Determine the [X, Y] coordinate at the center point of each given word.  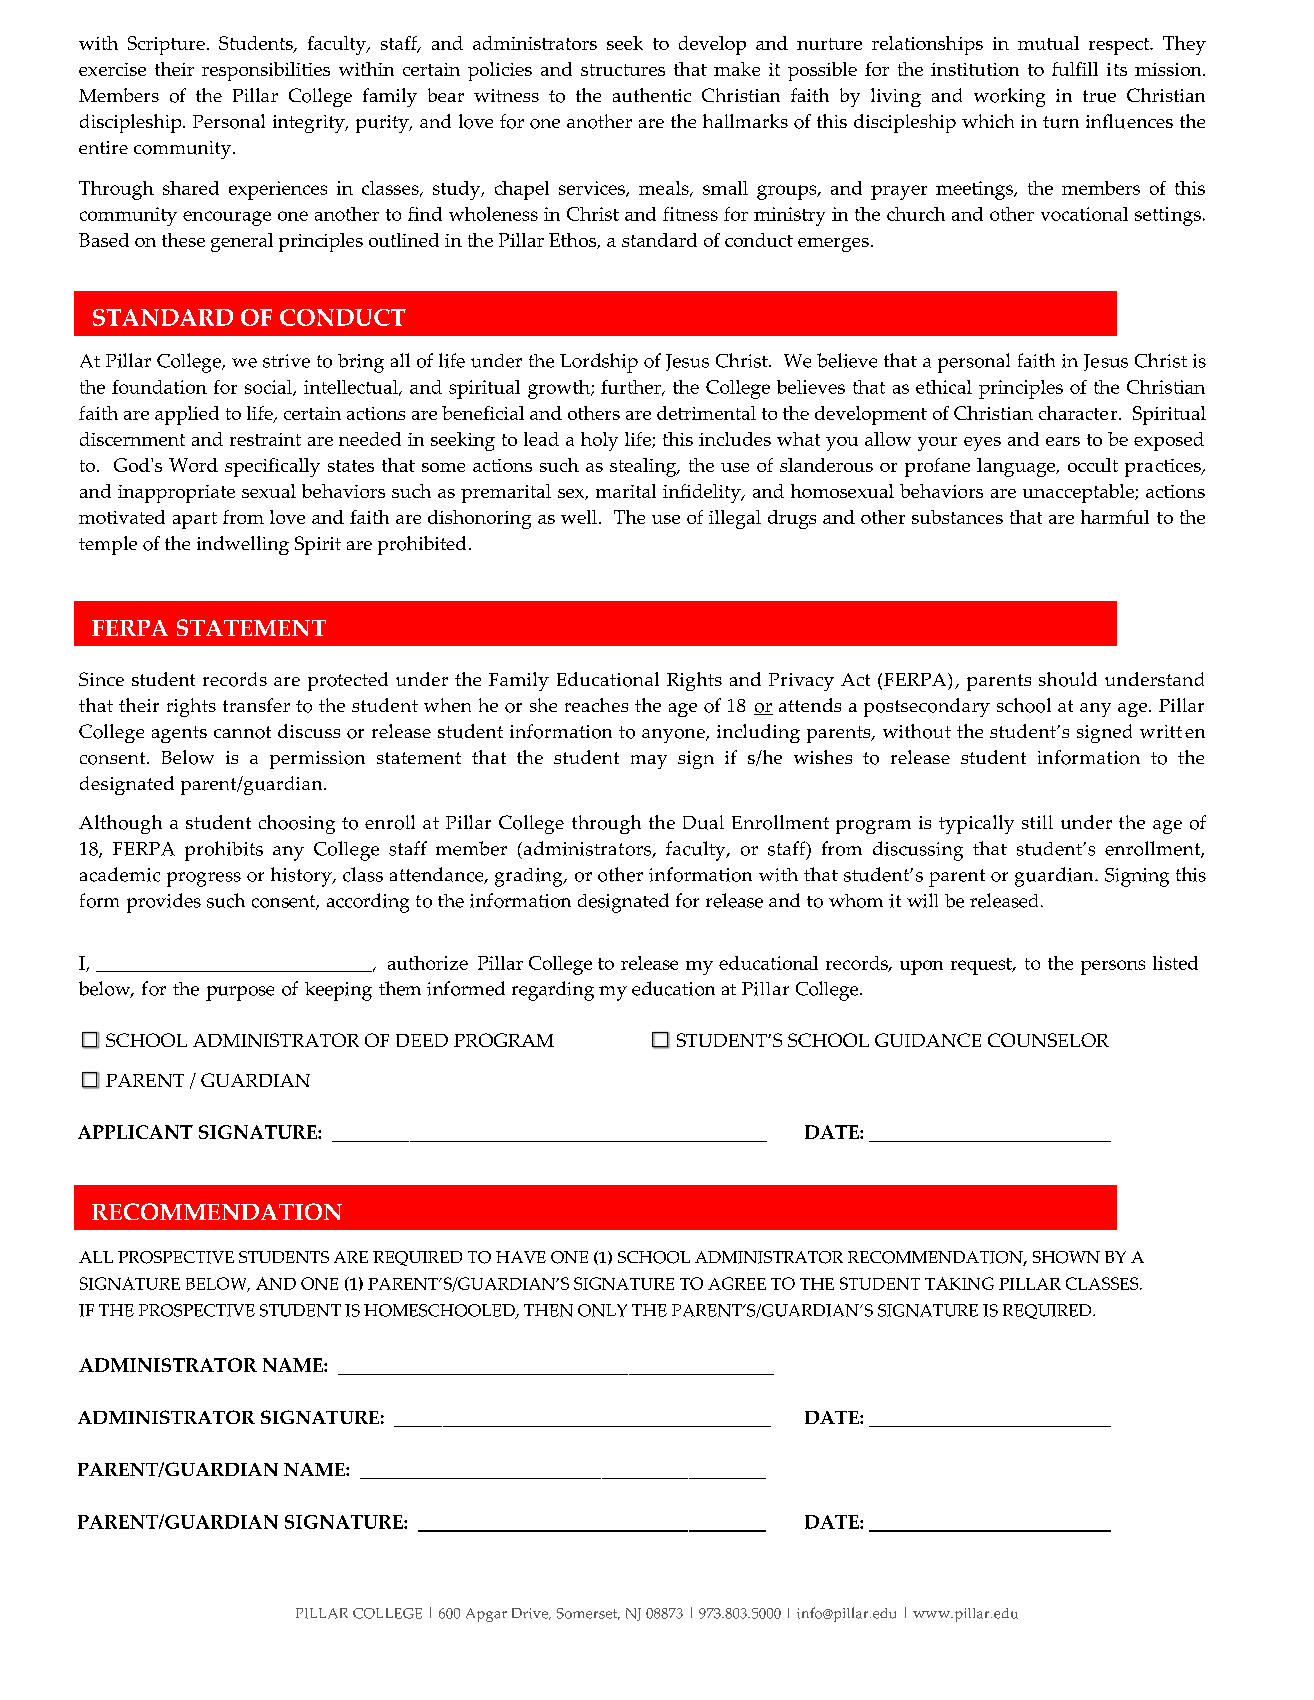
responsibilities [266, 71]
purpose [240, 993]
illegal [735, 519]
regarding [553, 991]
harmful [1115, 517]
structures [623, 70]
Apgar [486, 1615]
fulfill [1075, 69]
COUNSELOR [1048, 1040]
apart [195, 520]
